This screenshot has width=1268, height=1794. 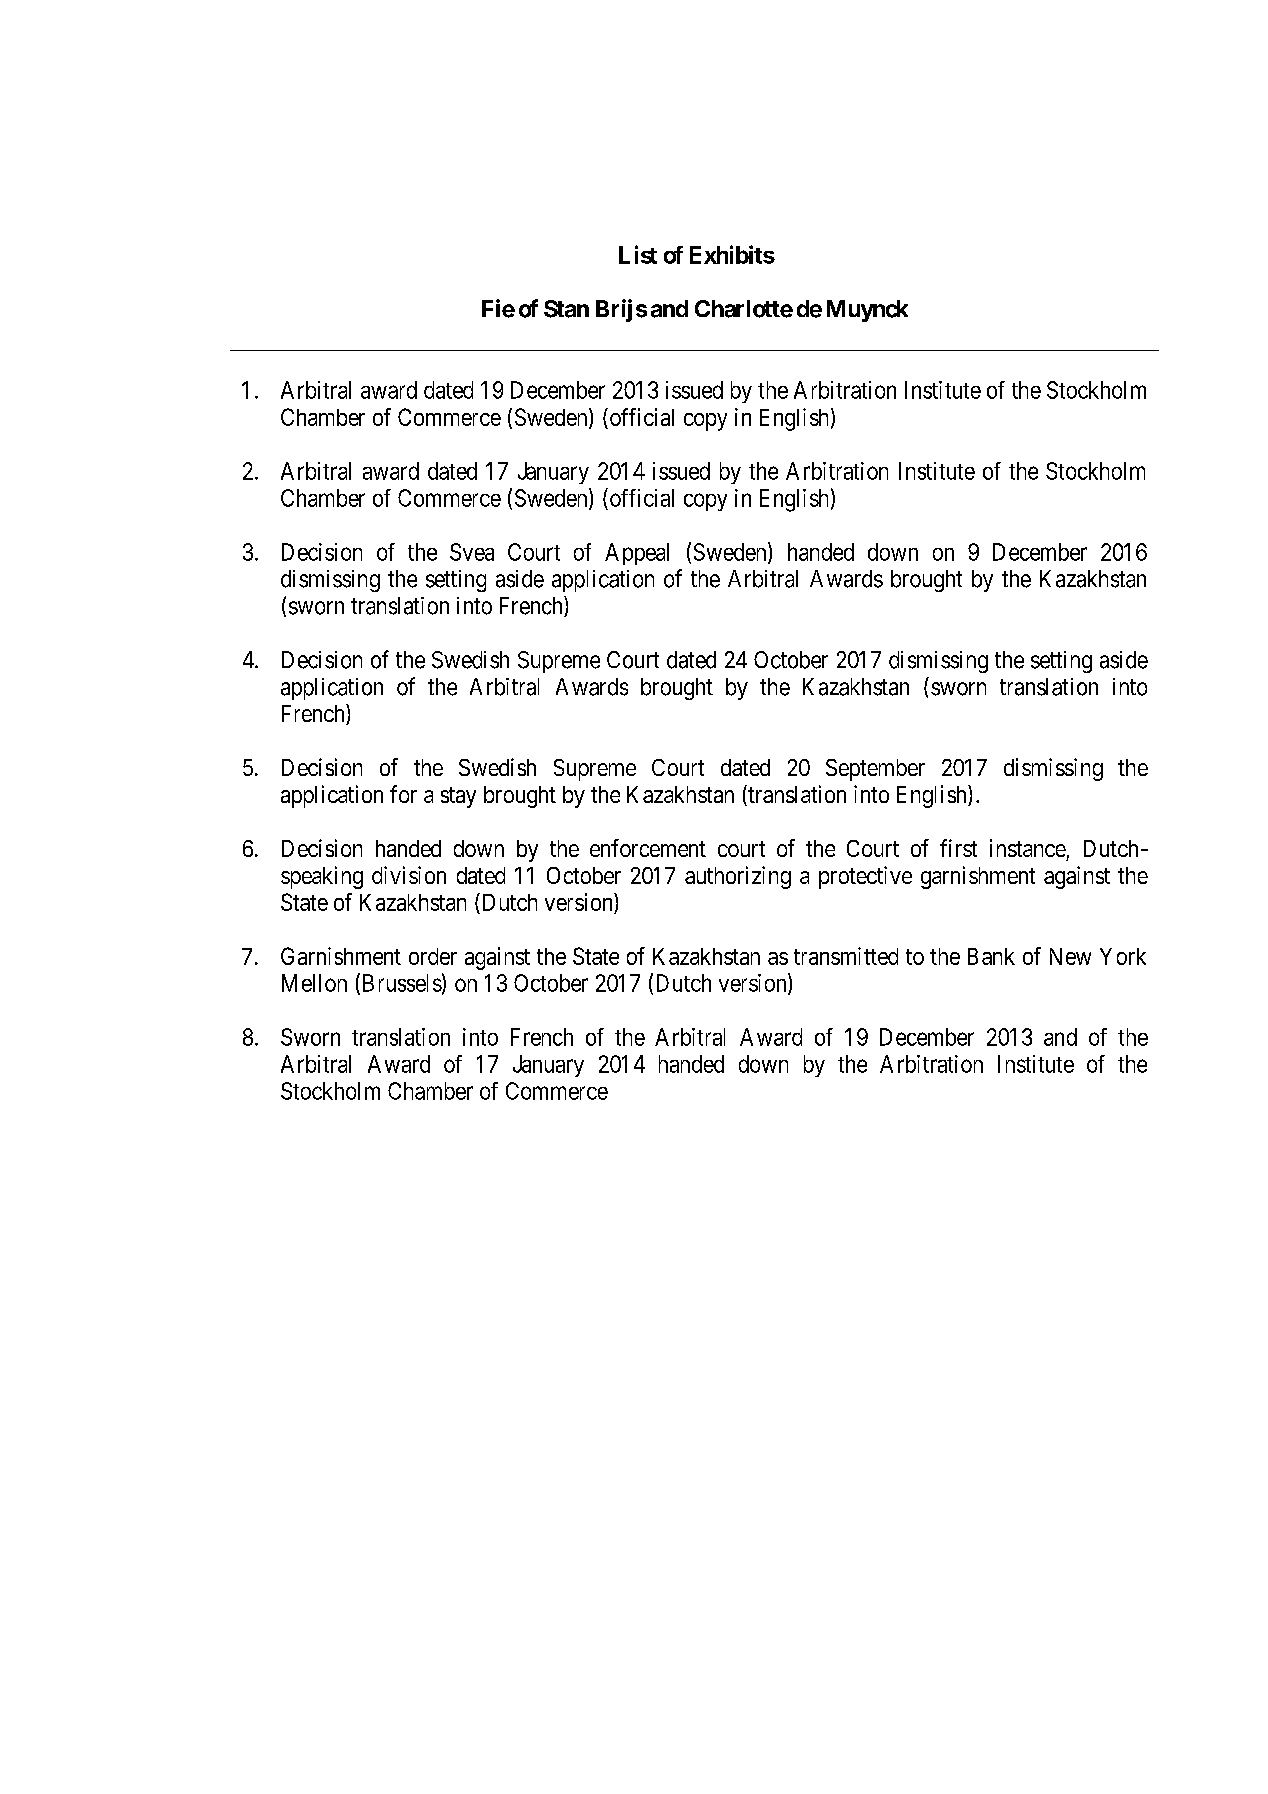 I want to click on September, so click(x=875, y=770).
